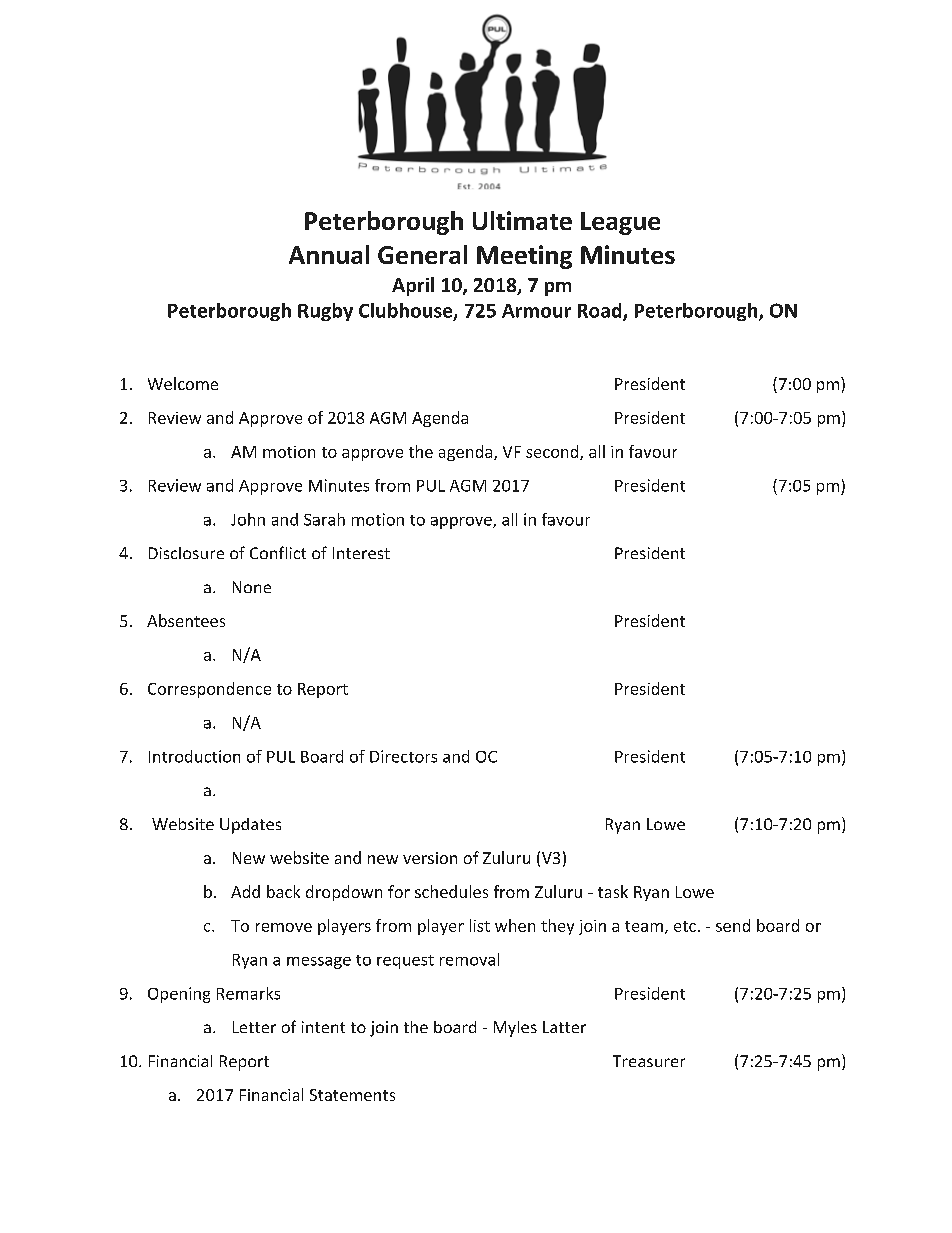 The width and height of the screenshot is (952, 1233). What do you see at coordinates (620, 223) in the screenshot?
I see `League` at bounding box center [620, 223].
